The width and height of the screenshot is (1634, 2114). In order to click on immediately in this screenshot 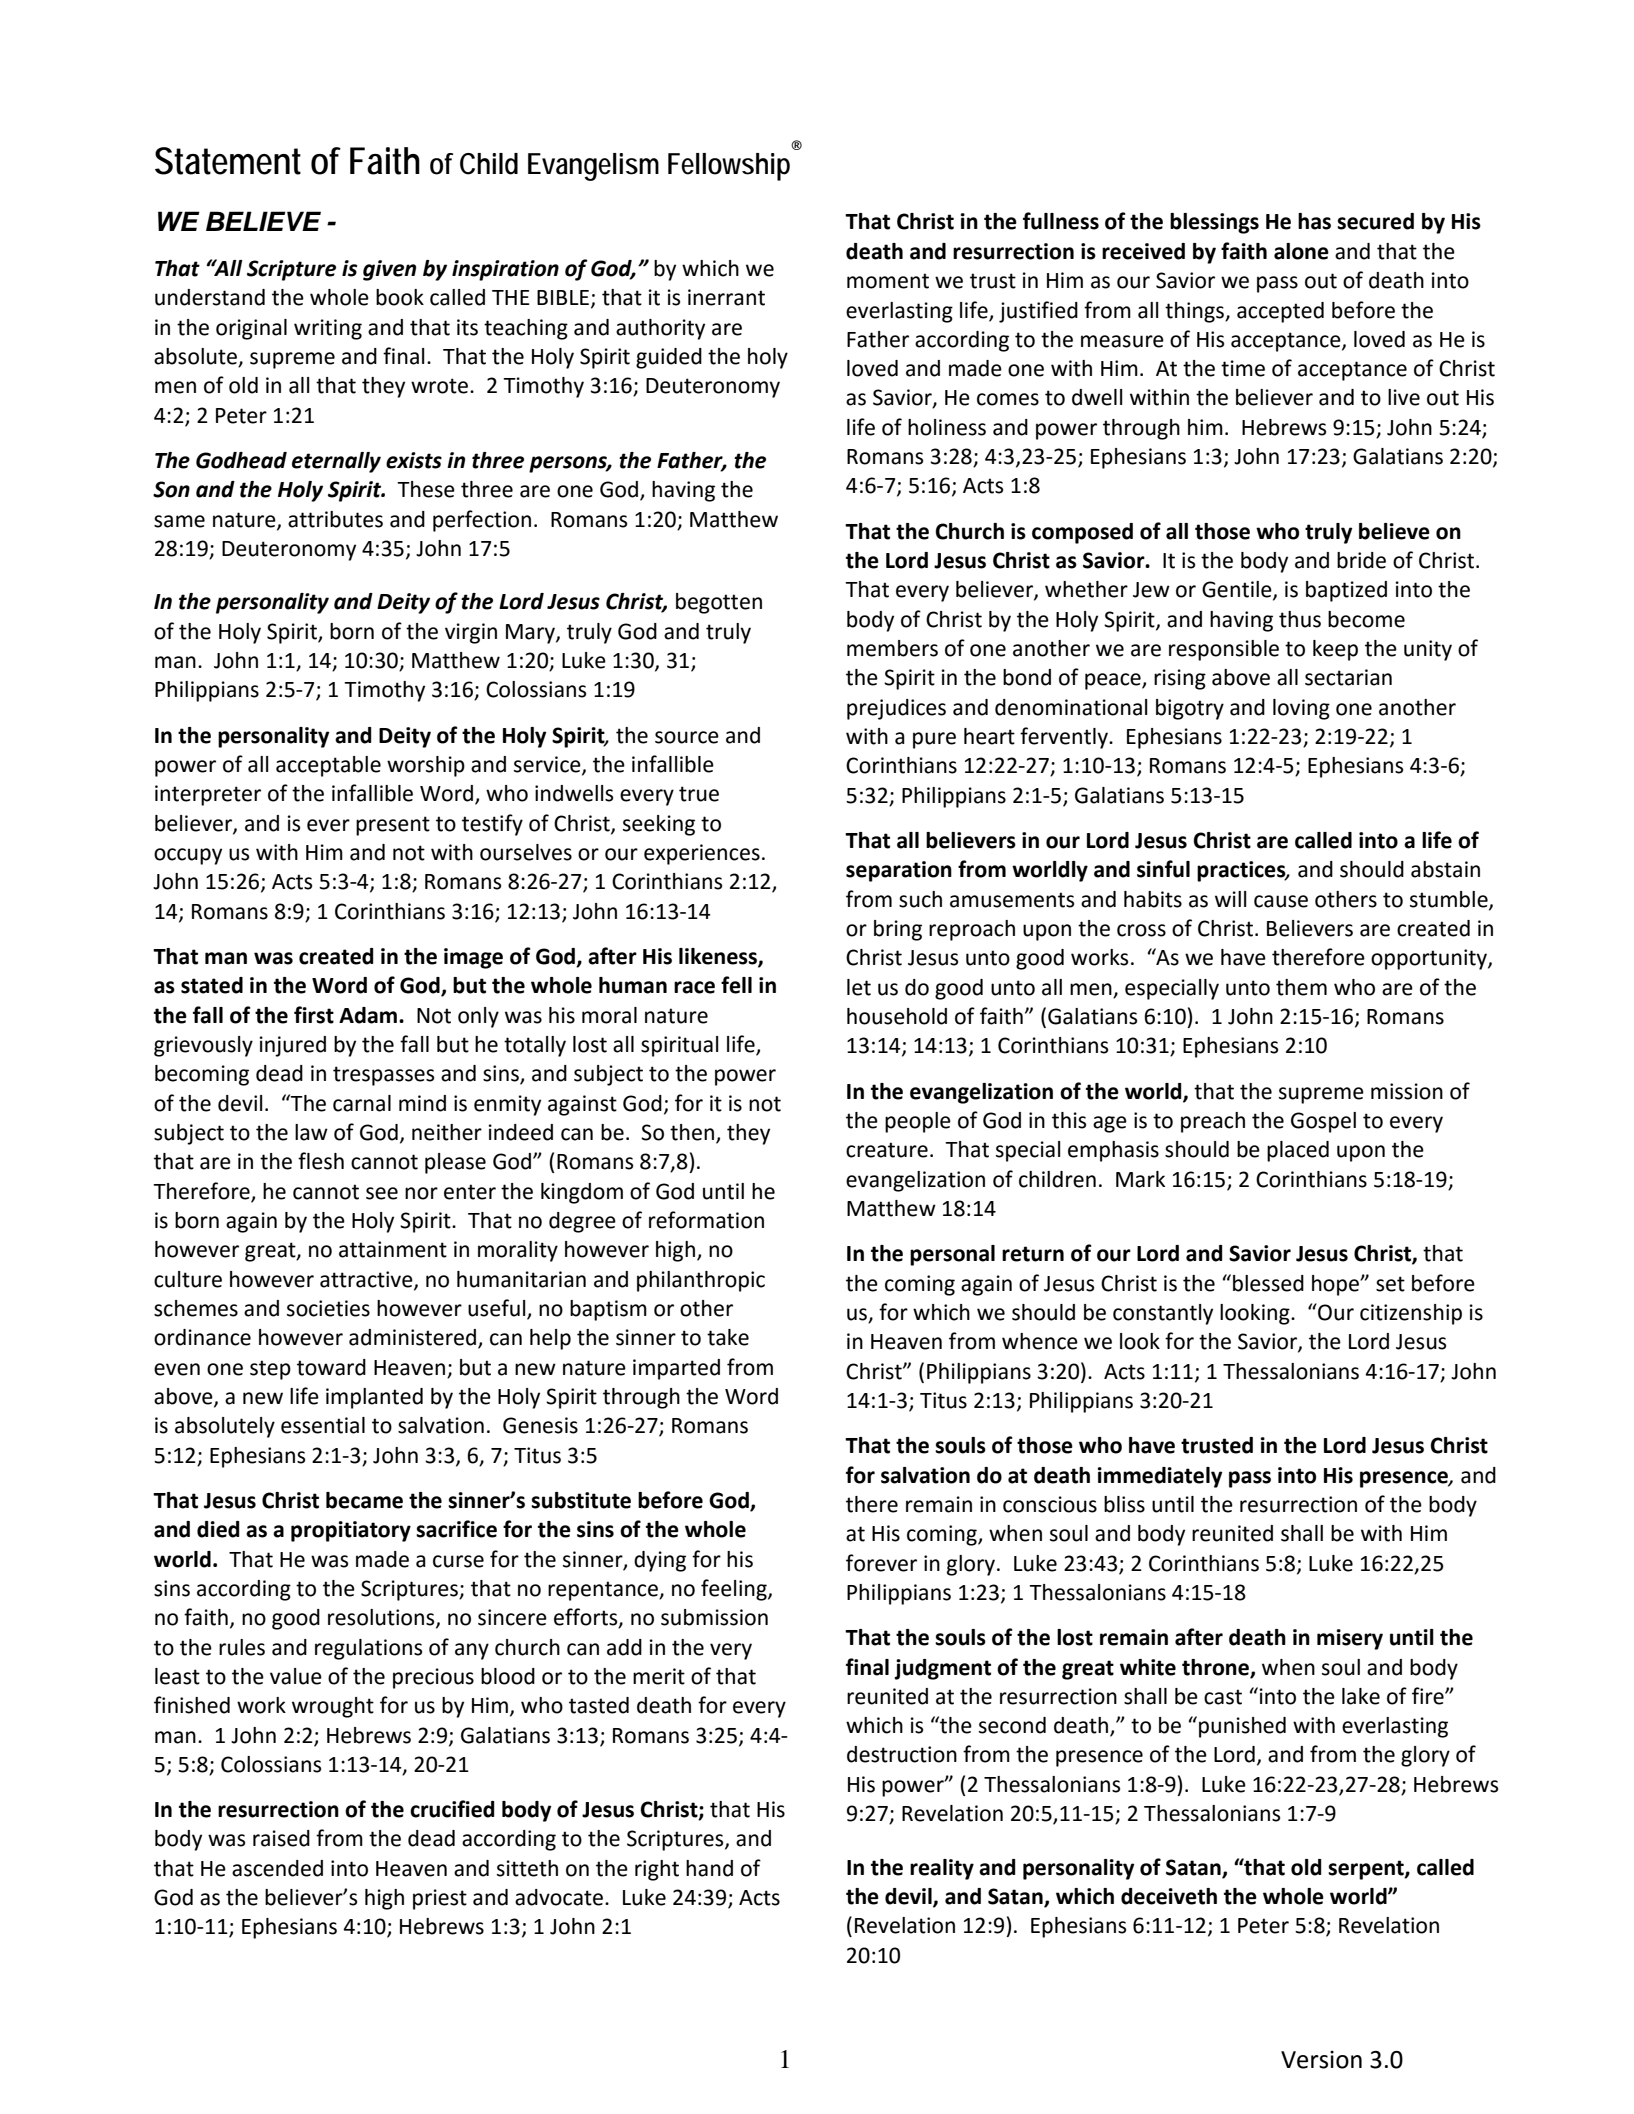, I will do `click(1160, 1477)`.
